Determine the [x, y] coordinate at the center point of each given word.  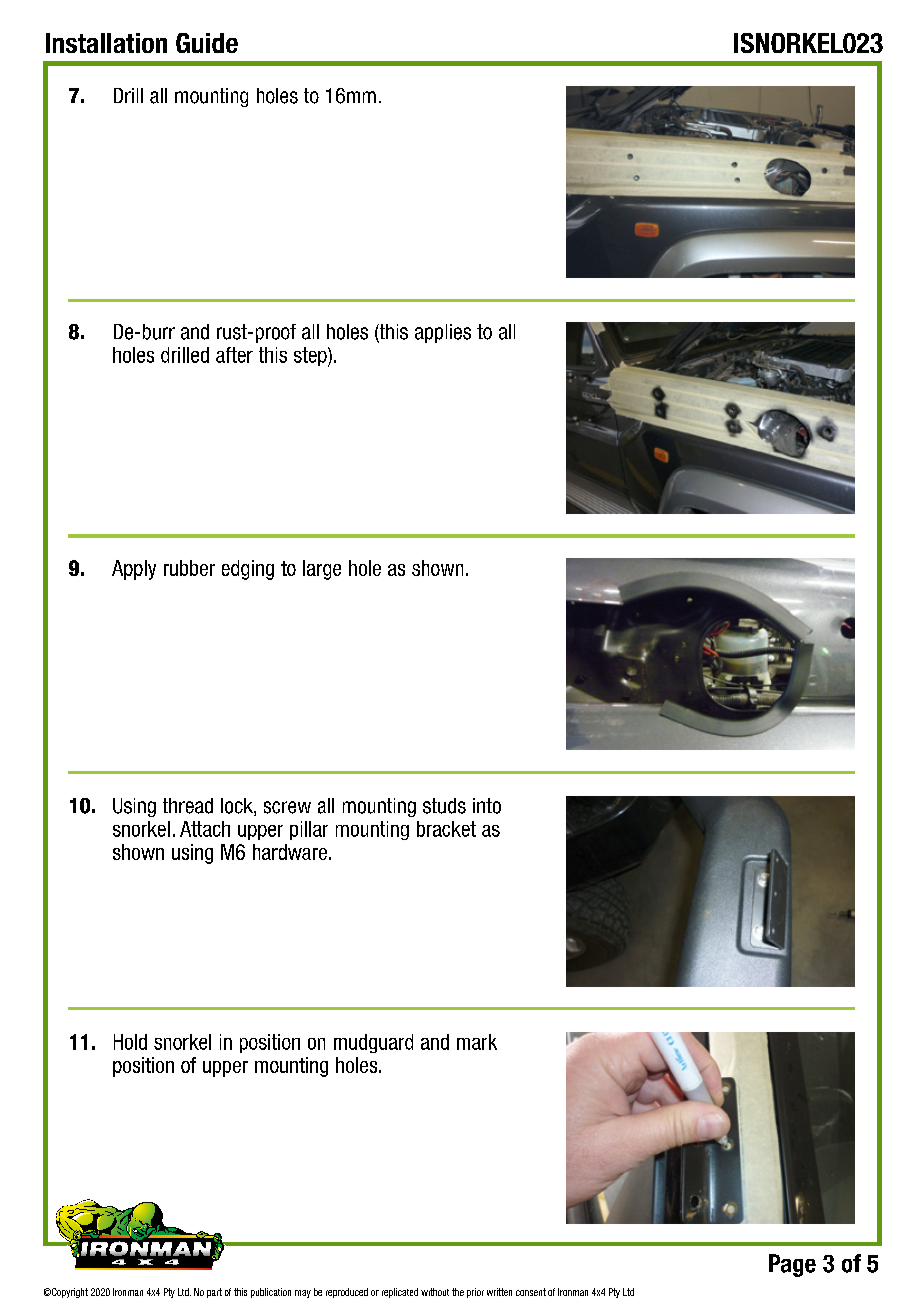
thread [188, 806]
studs [444, 806]
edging [248, 570]
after [234, 355]
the [458, 1292]
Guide [207, 43]
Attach [205, 829]
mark [477, 1042]
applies [443, 333]
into [487, 806]
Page [792, 1265]
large [322, 570]
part [214, 1293]
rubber [189, 568]
